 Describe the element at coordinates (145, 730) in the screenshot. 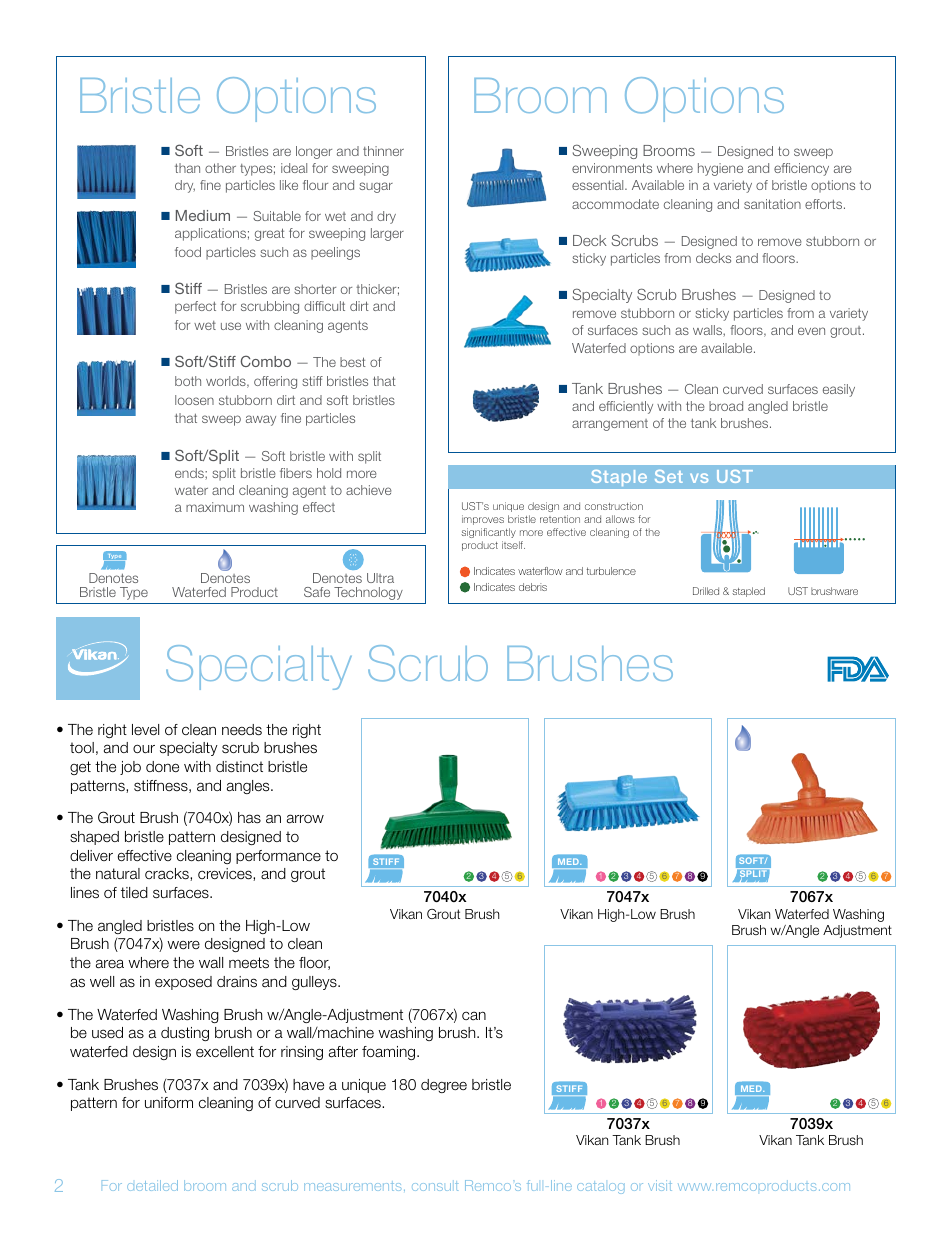

I see `level` at that location.
